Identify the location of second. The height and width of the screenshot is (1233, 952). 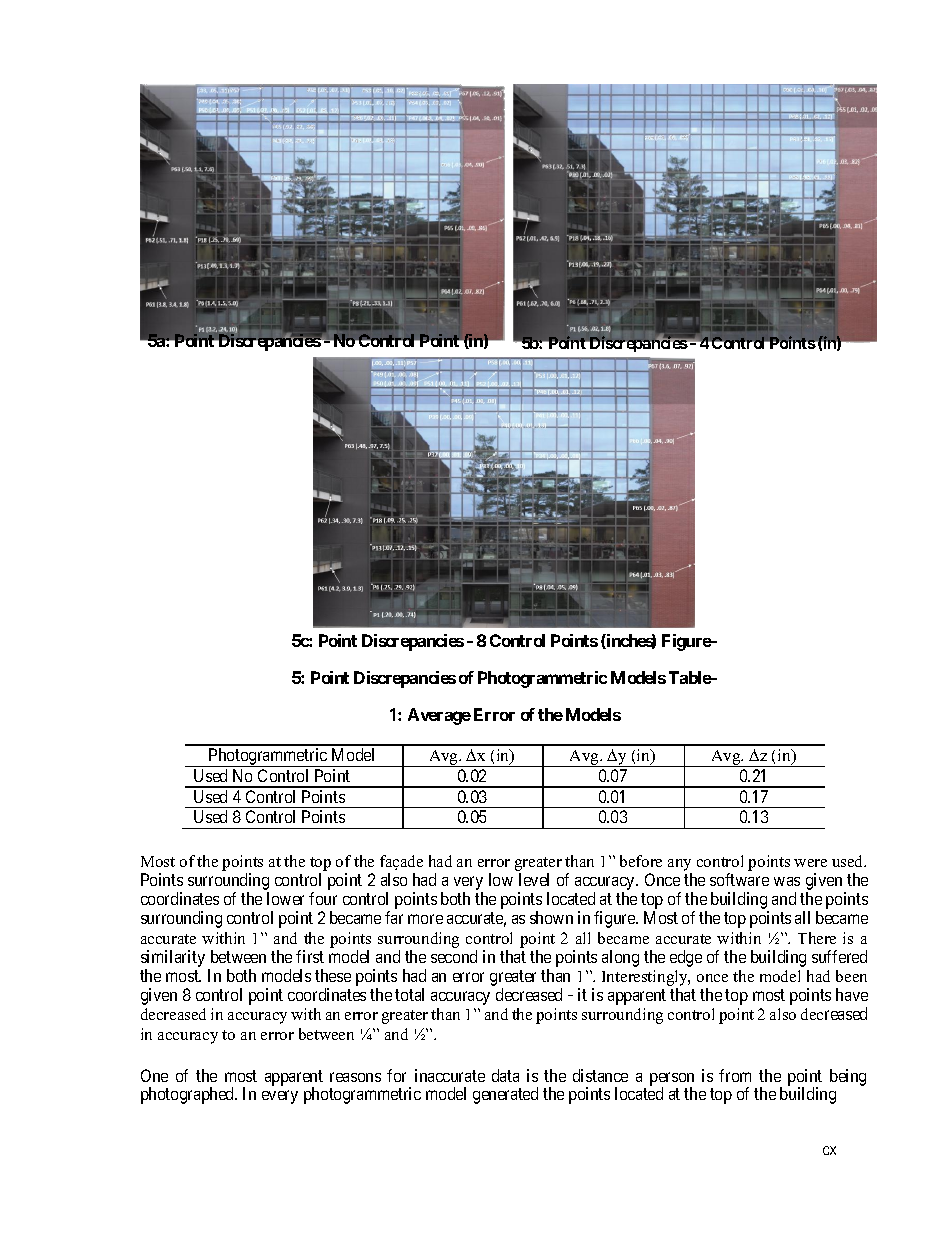
(454, 956).
